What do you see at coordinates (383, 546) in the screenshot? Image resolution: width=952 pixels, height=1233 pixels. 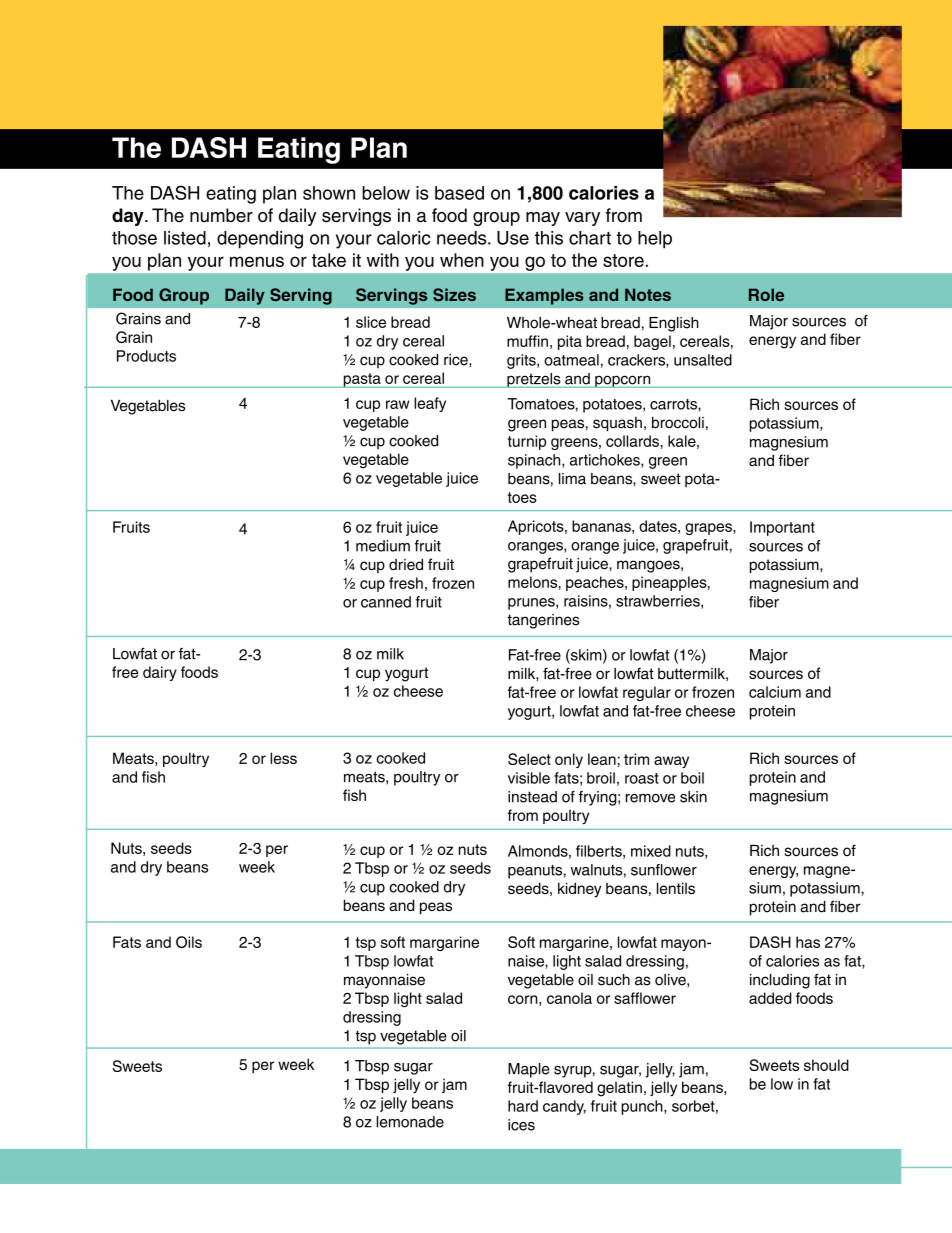 I see `medium` at bounding box center [383, 546].
